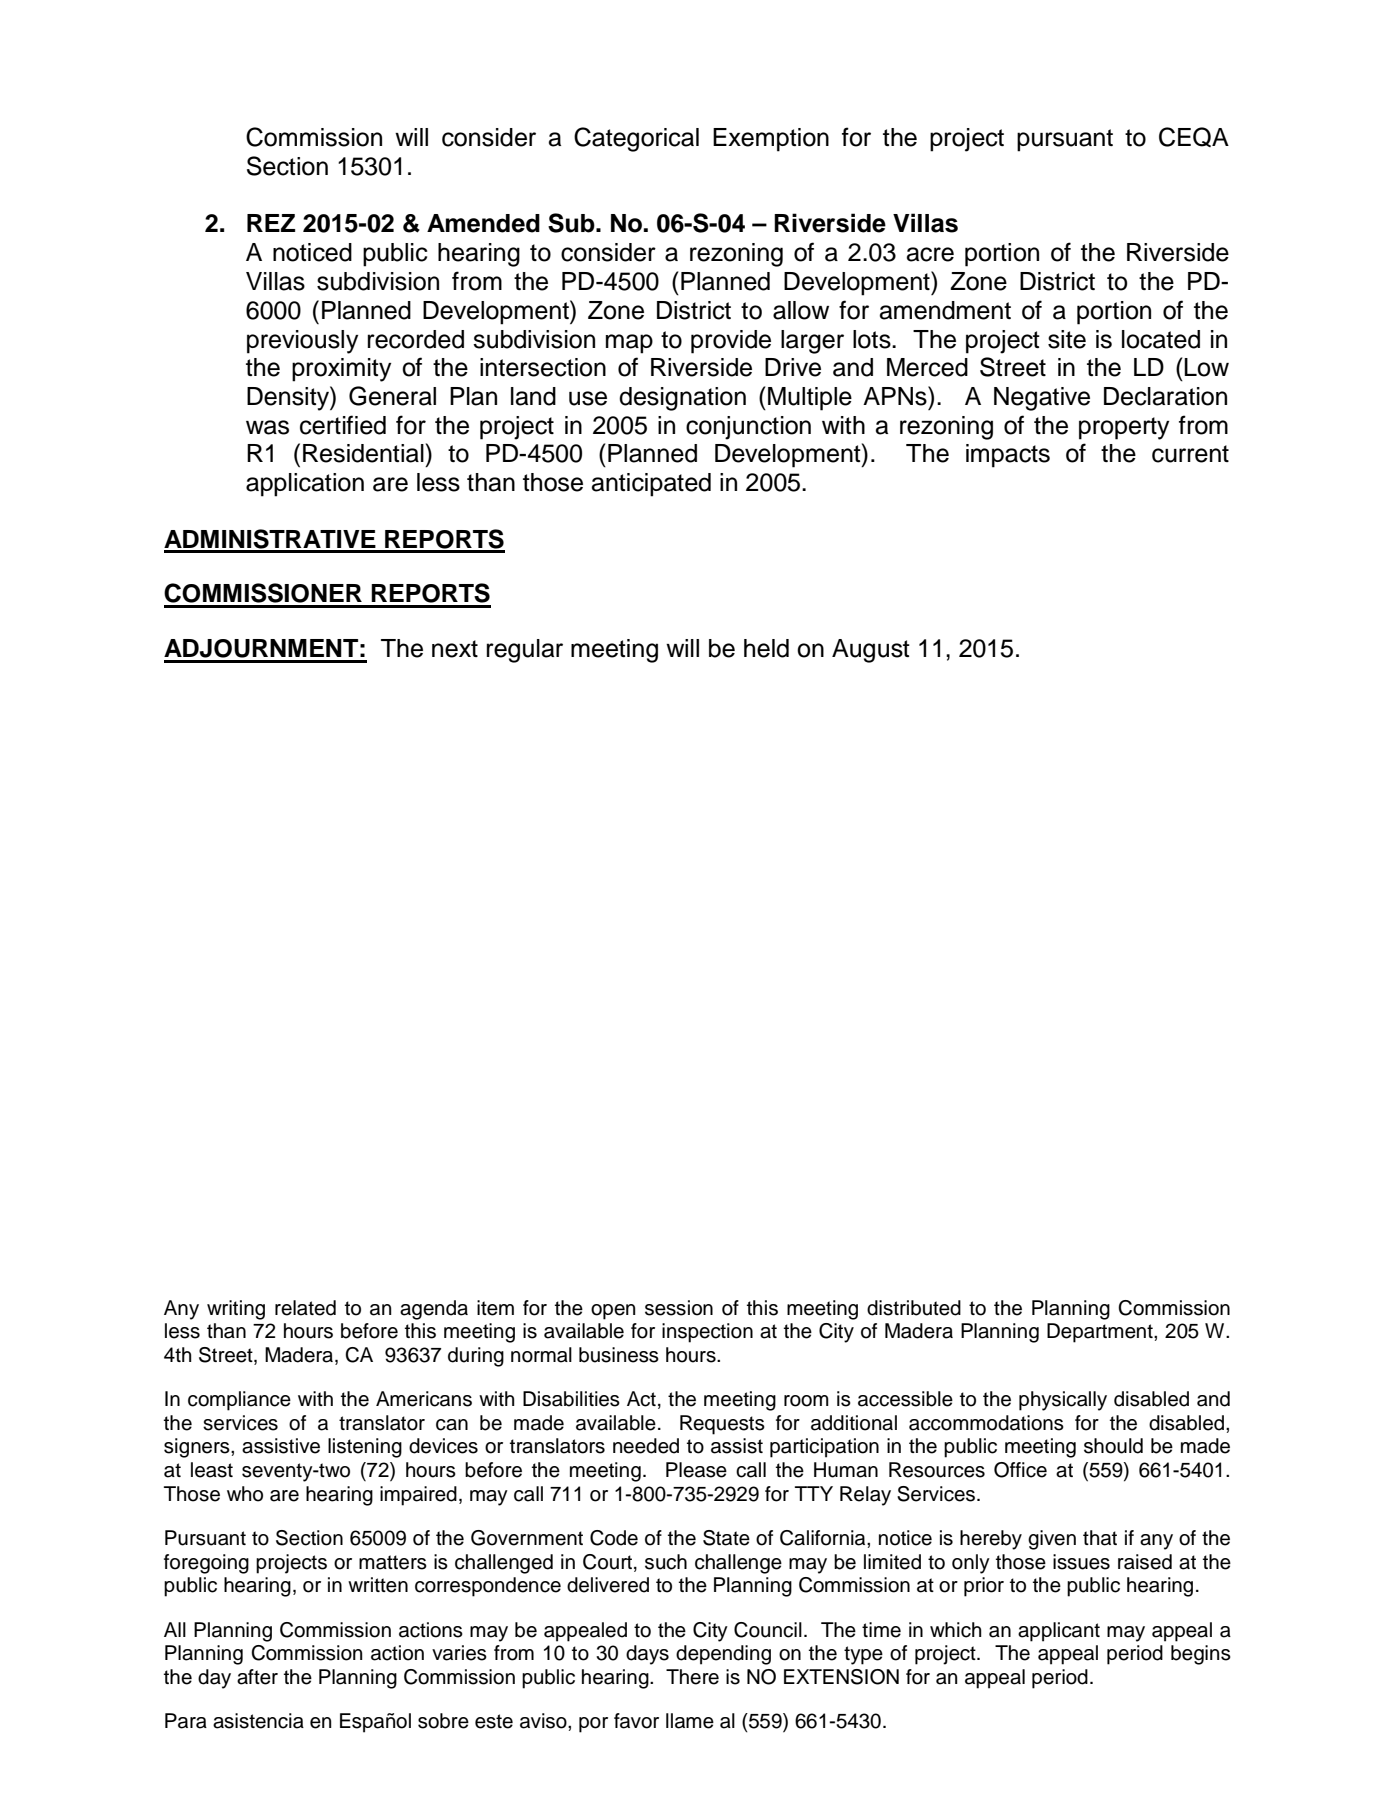 The width and height of the screenshot is (1393, 1802). I want to click on Department, so click(1101, 1333).
